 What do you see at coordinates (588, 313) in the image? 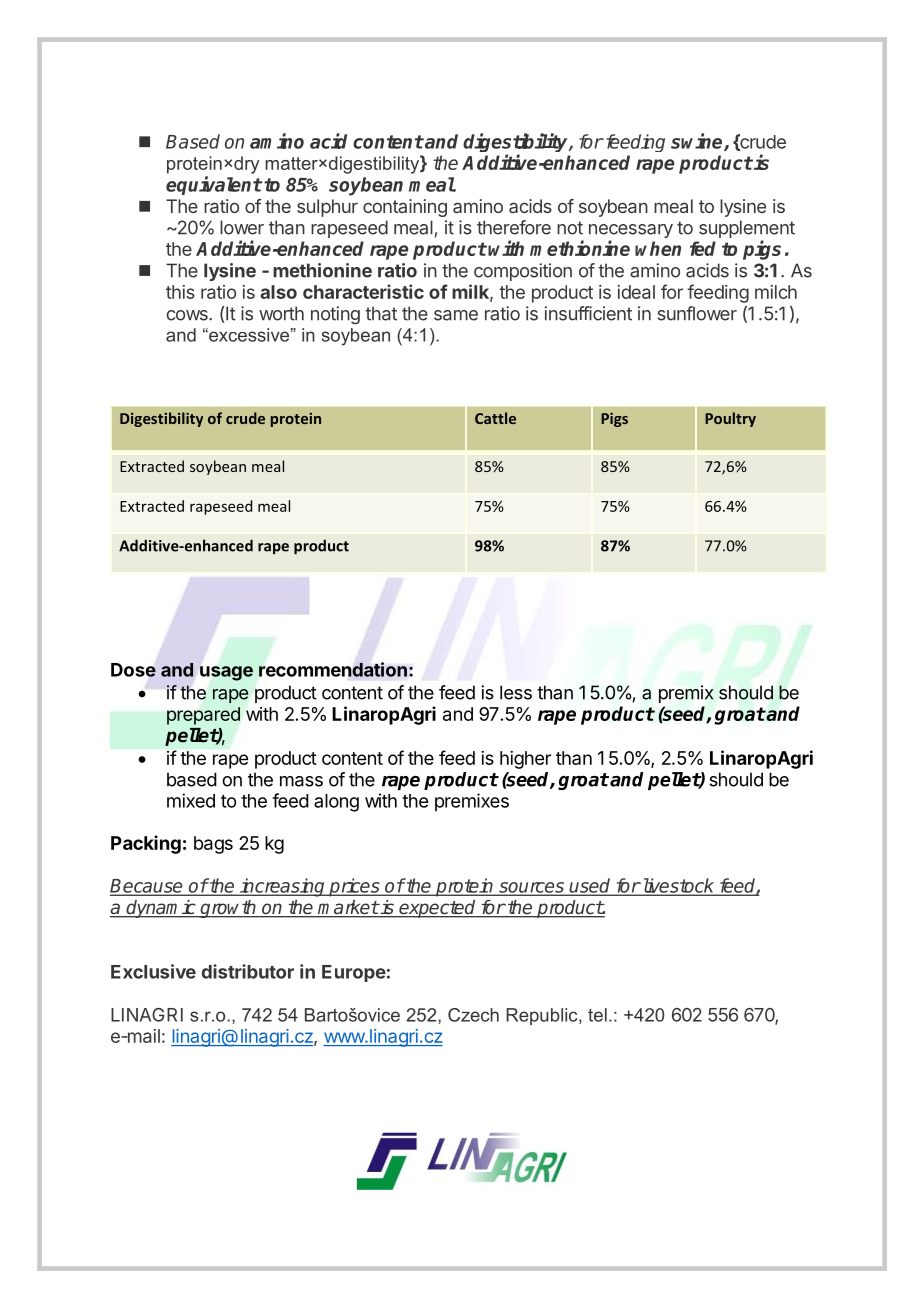
I see `insufficient` at bounding box center [588, 313].
